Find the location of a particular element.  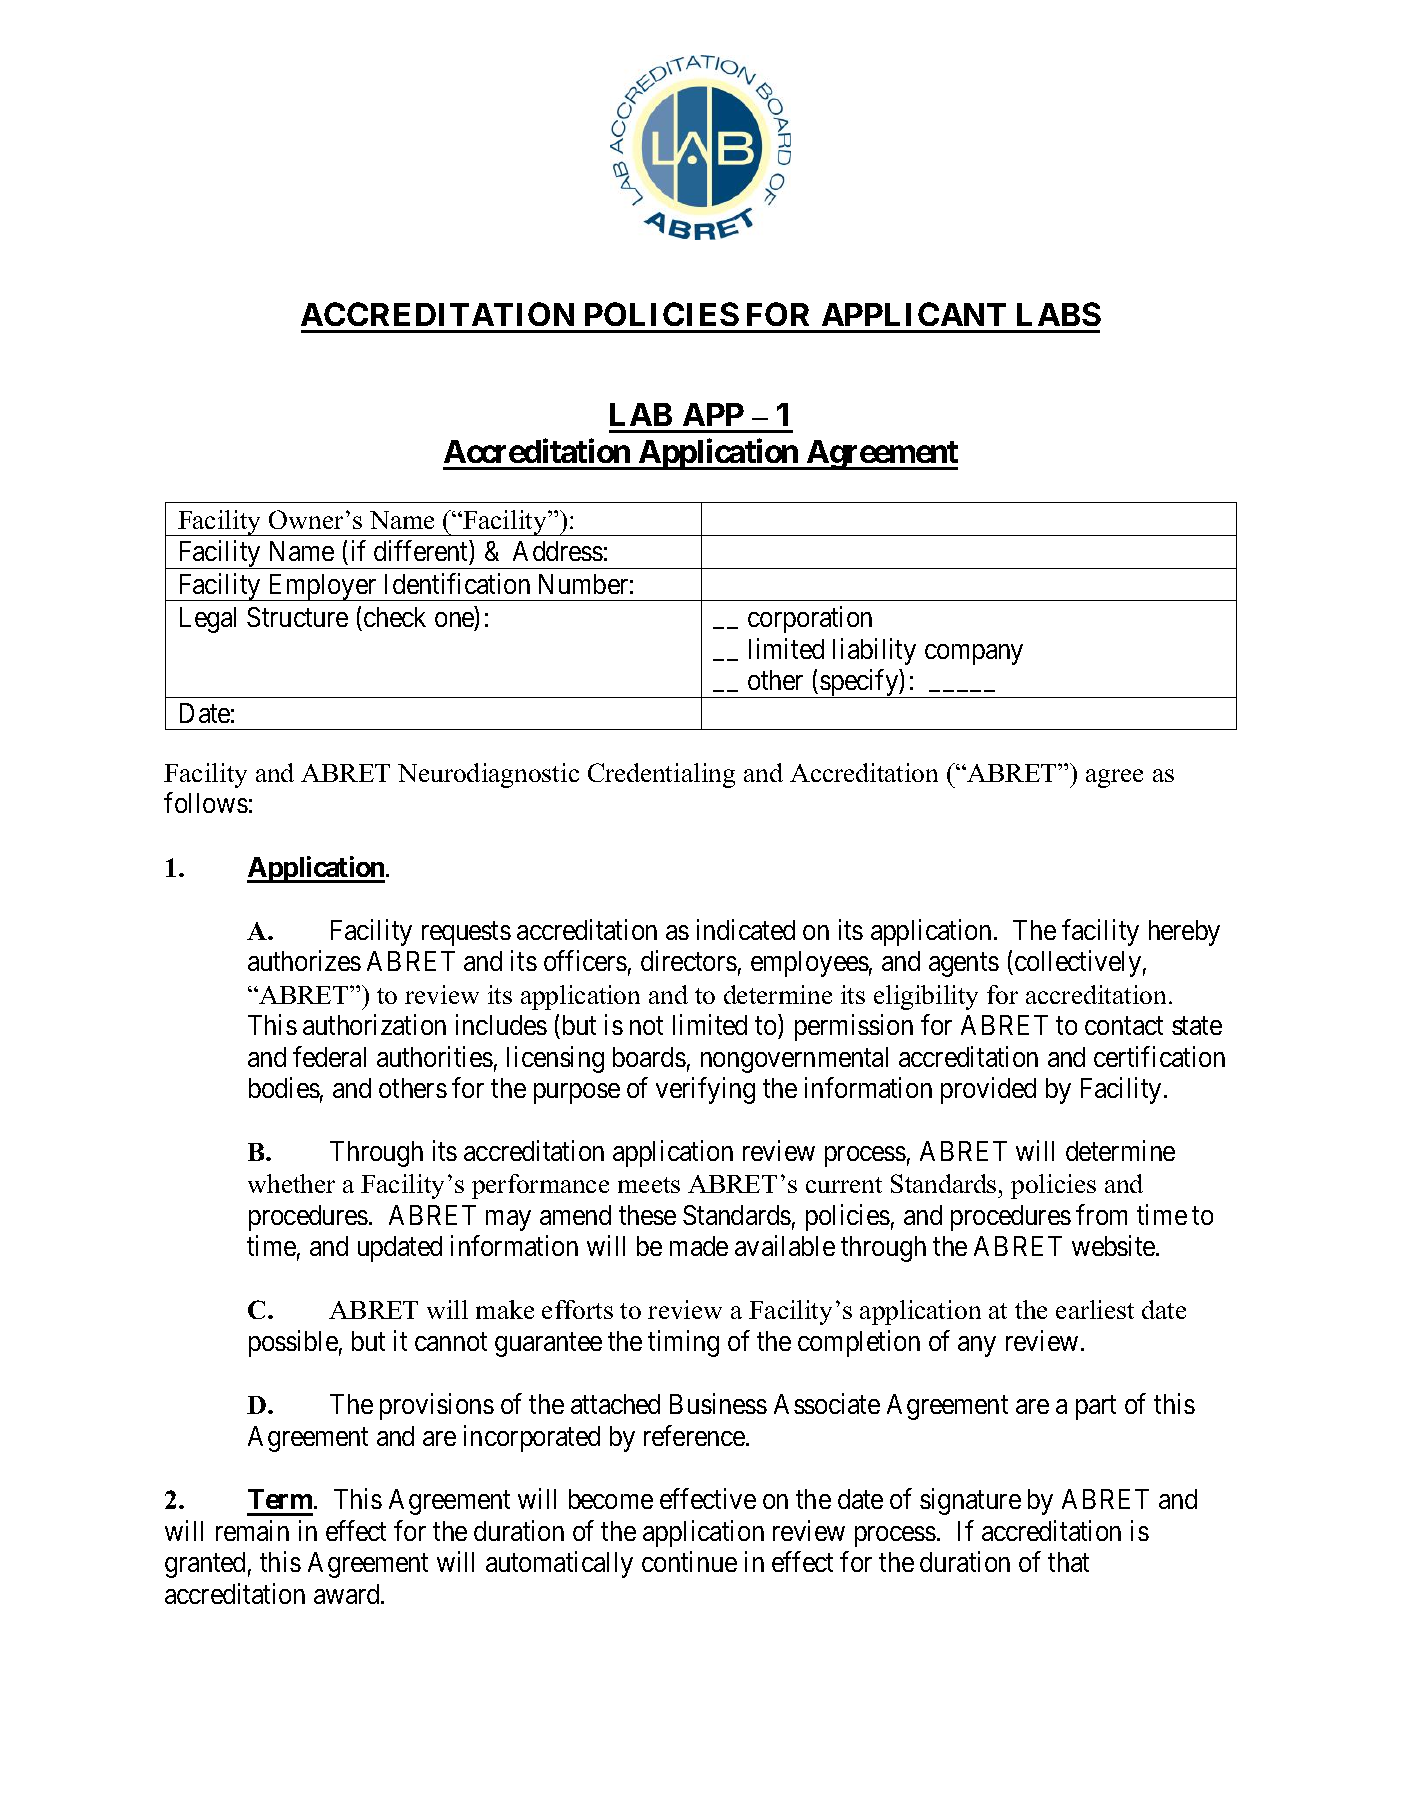

hereby is located at coordinates (1184, 933).
